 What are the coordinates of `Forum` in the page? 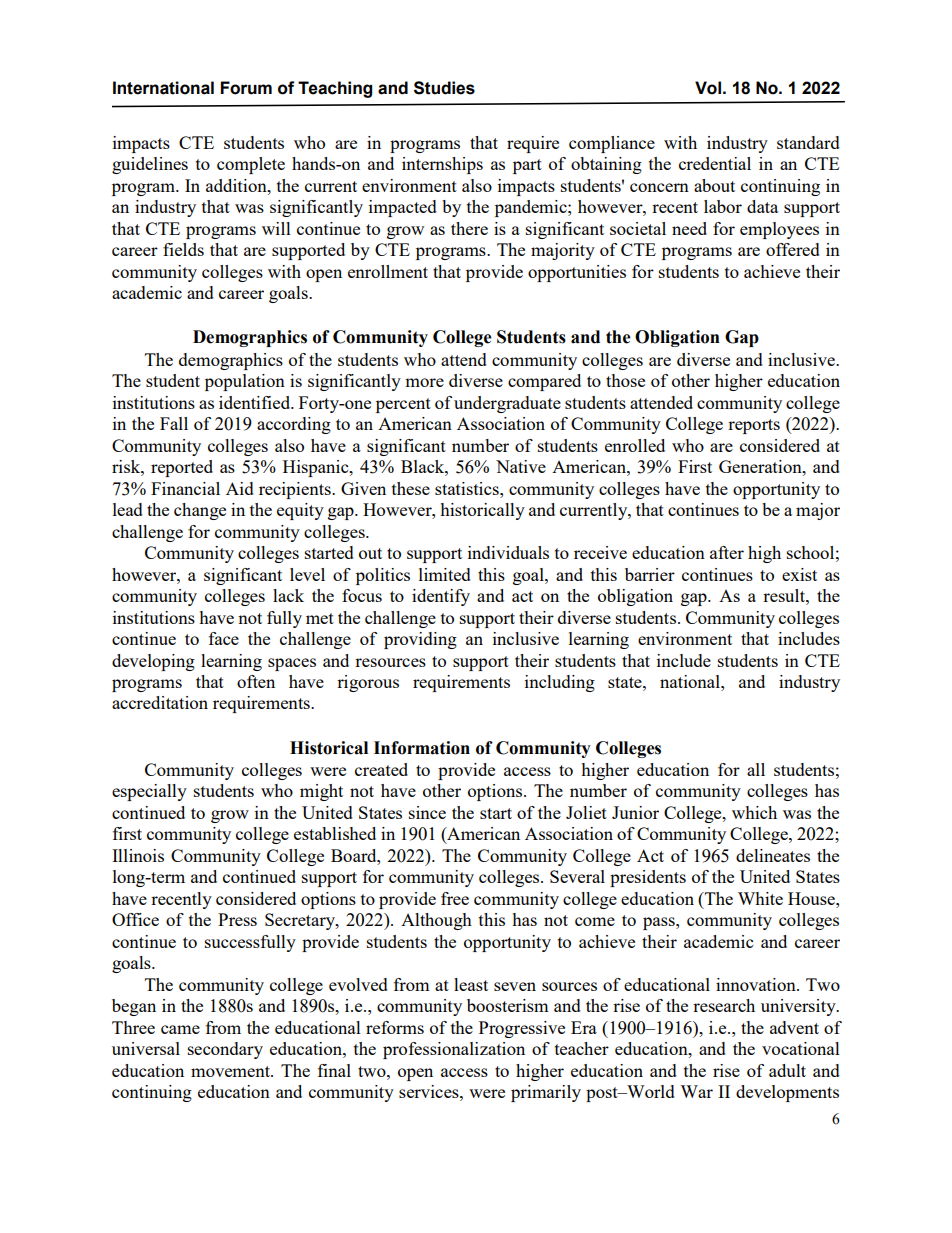 It's located at (246, 88).
